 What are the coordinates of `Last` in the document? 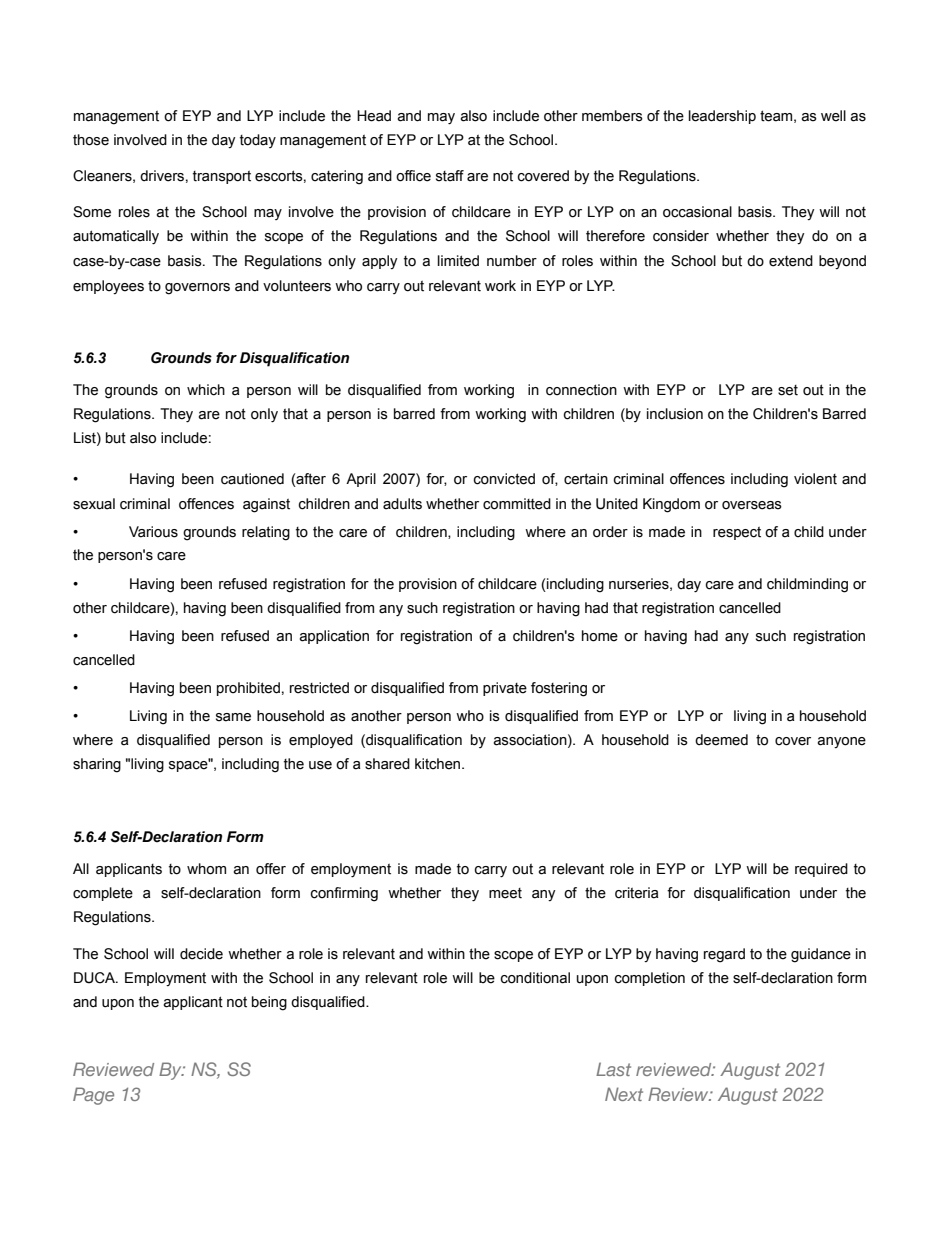 It's located at (613, 1069).
